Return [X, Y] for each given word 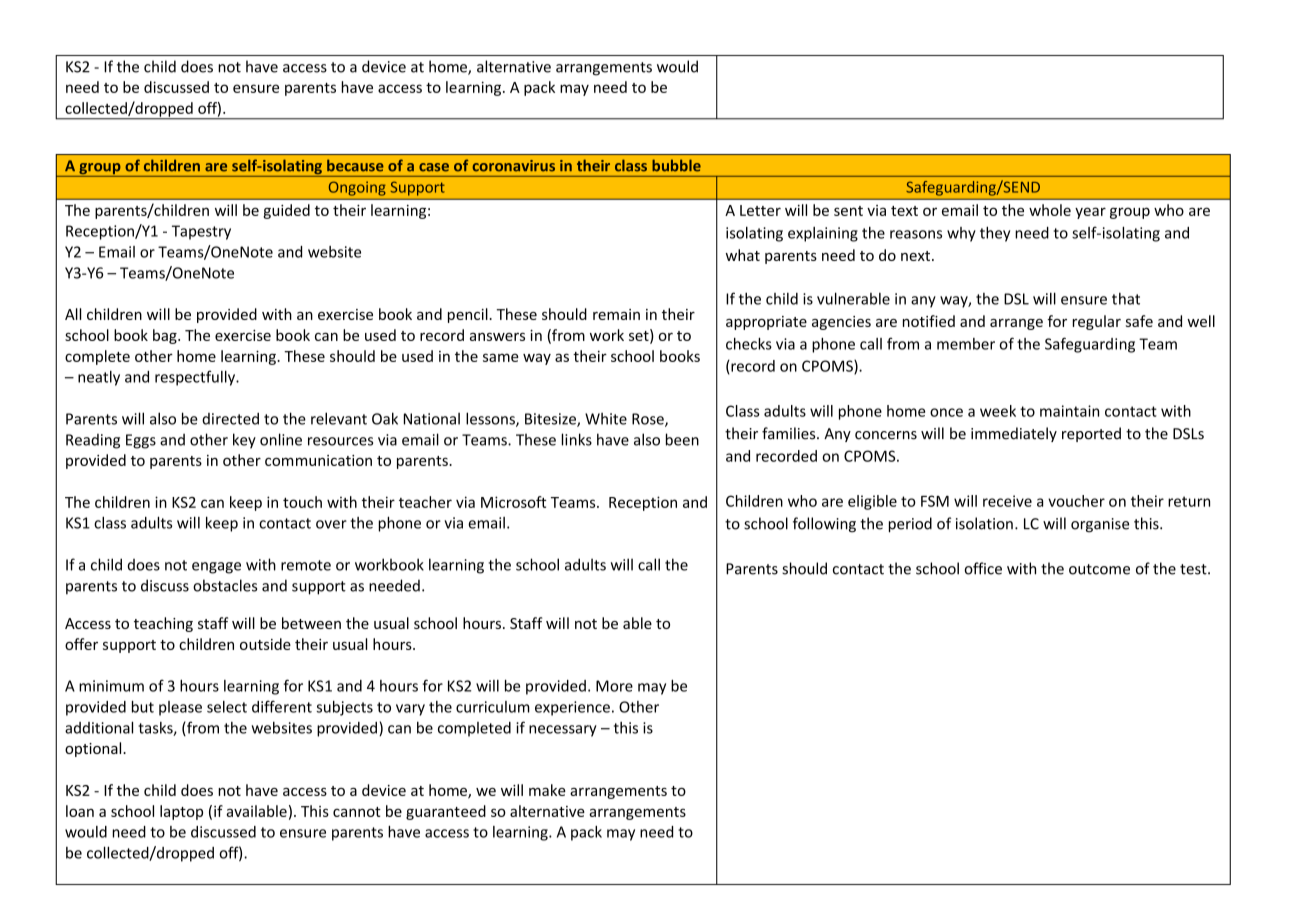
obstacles [225, 585]
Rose [649, 420]
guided [286, 211]
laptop [181, 812]
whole [1050, 210]
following [824, 525]
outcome [1099, 569]
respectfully [196, 378]
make [547, 790]
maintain [1069, 411]
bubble [676, 165]
